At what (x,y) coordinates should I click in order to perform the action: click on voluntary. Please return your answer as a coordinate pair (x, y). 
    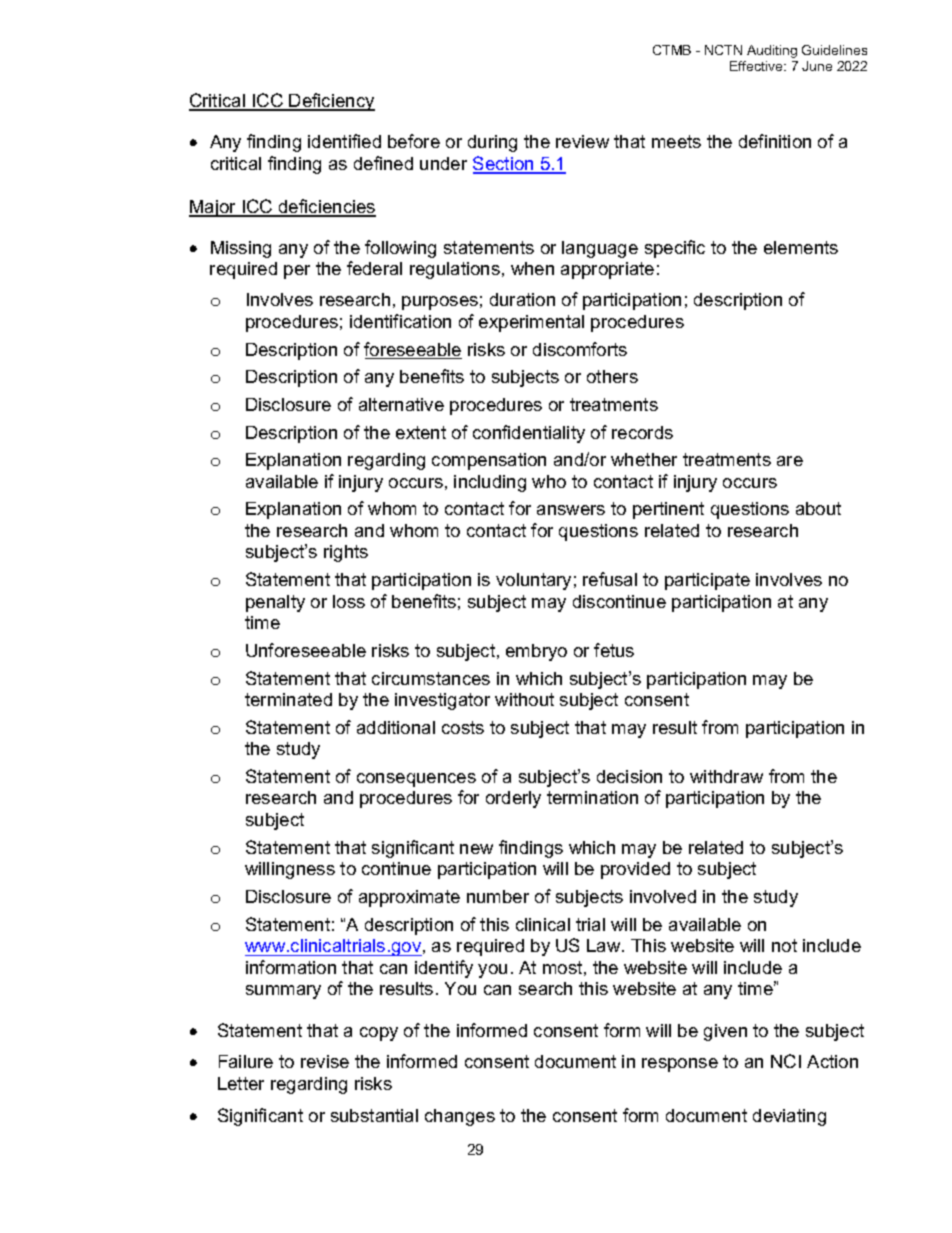
    Looking at the image, I should click on (533, 581).
